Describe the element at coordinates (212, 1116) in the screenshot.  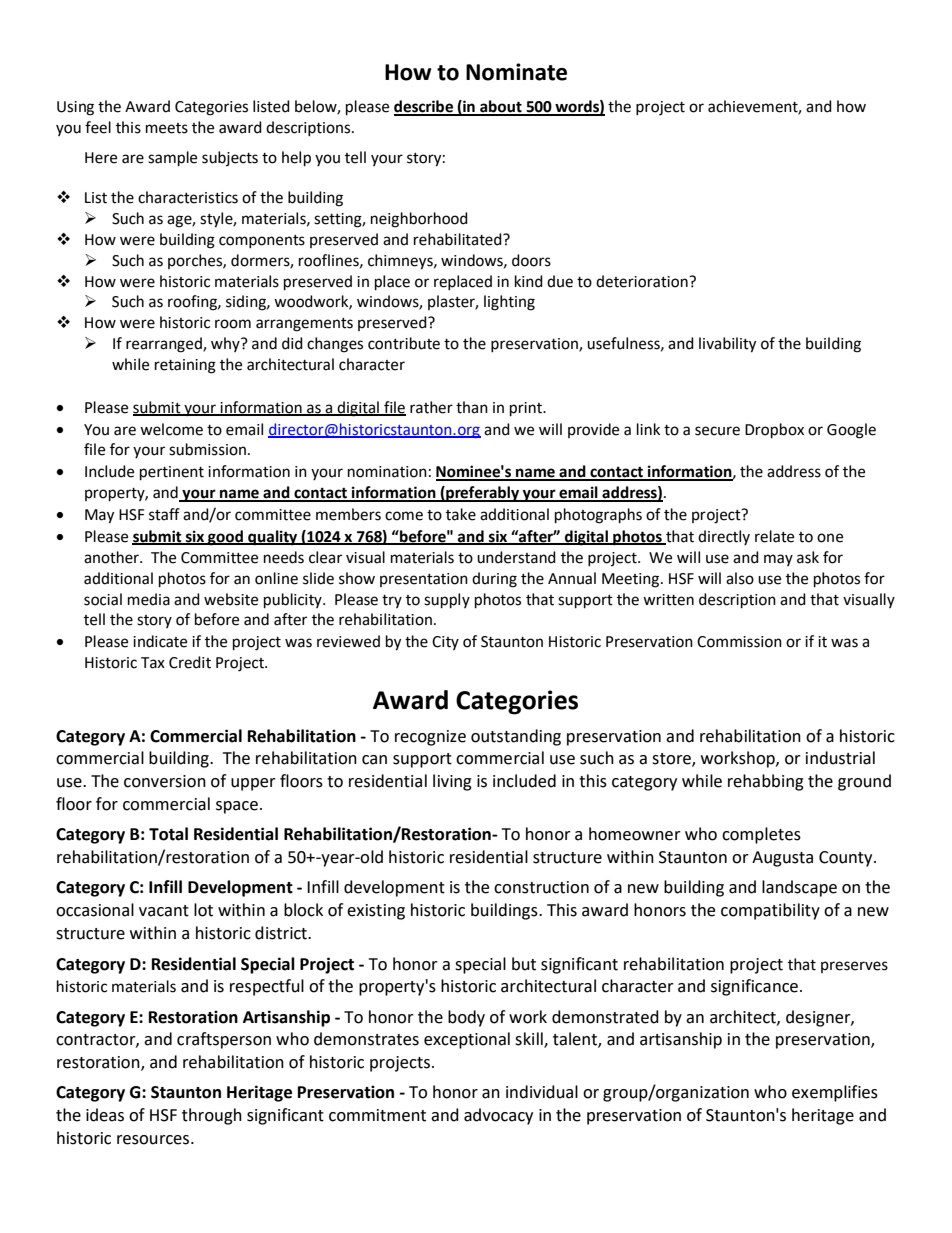
I see `through` at that location.
